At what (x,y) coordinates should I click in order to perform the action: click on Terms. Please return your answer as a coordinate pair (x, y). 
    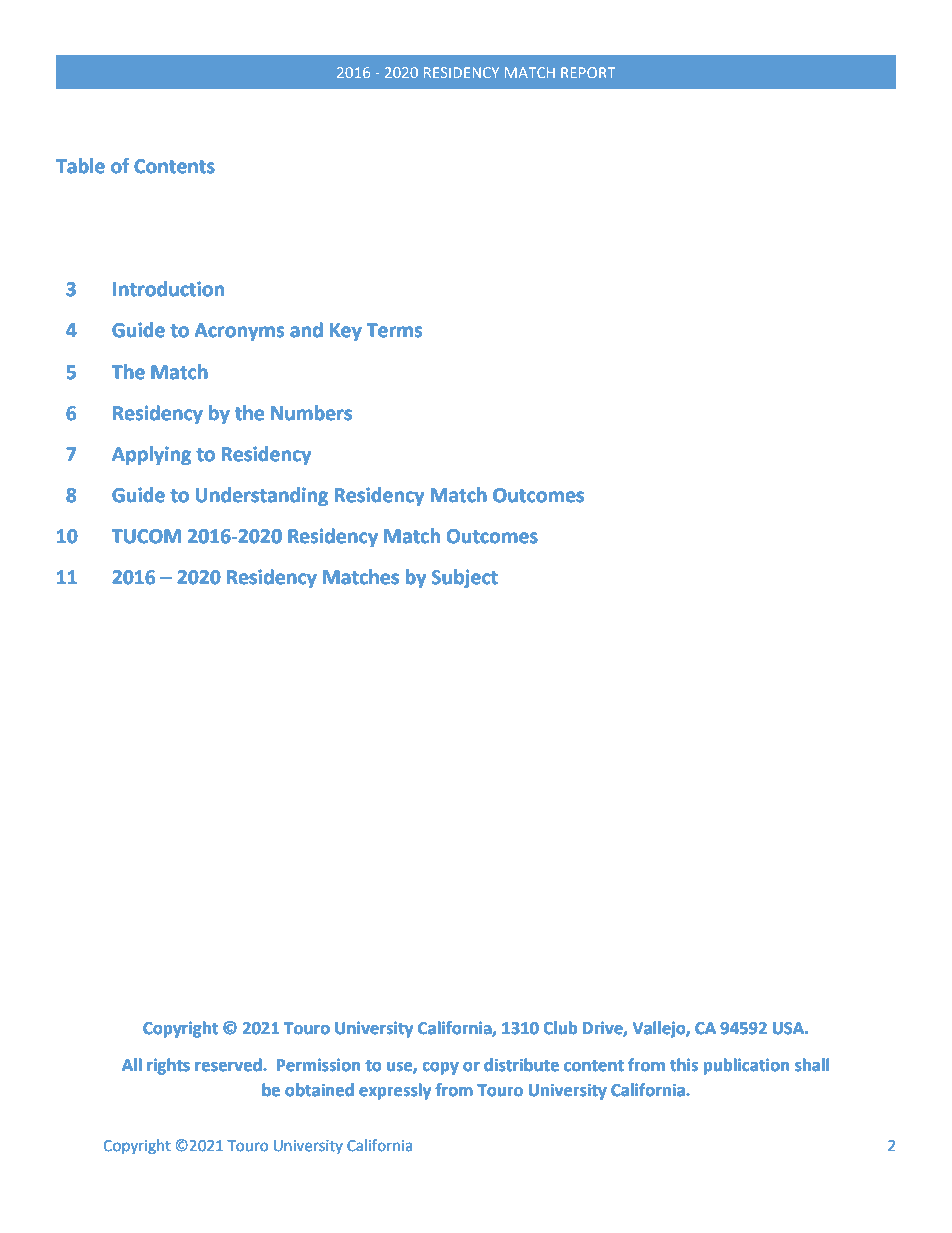
    Looking at the image, I should click on (394, 330).
